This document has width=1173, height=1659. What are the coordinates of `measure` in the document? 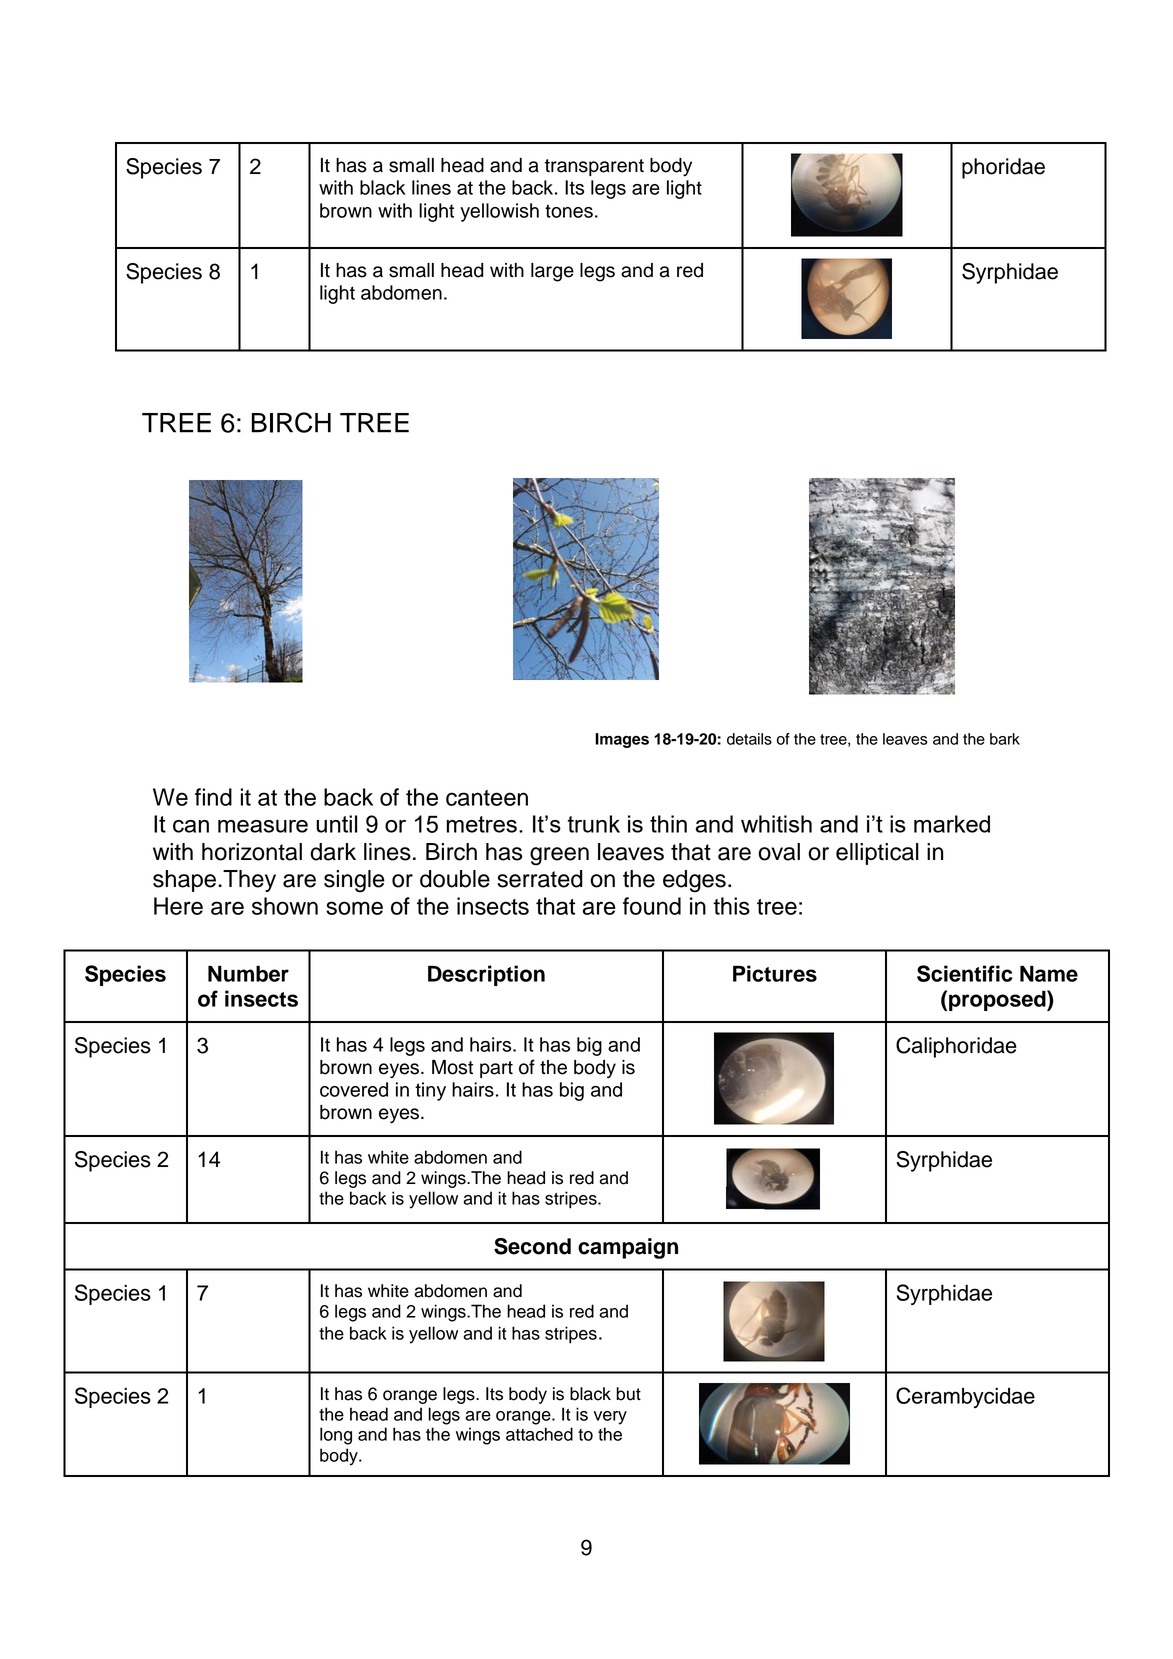 It's located at (263, 826).
